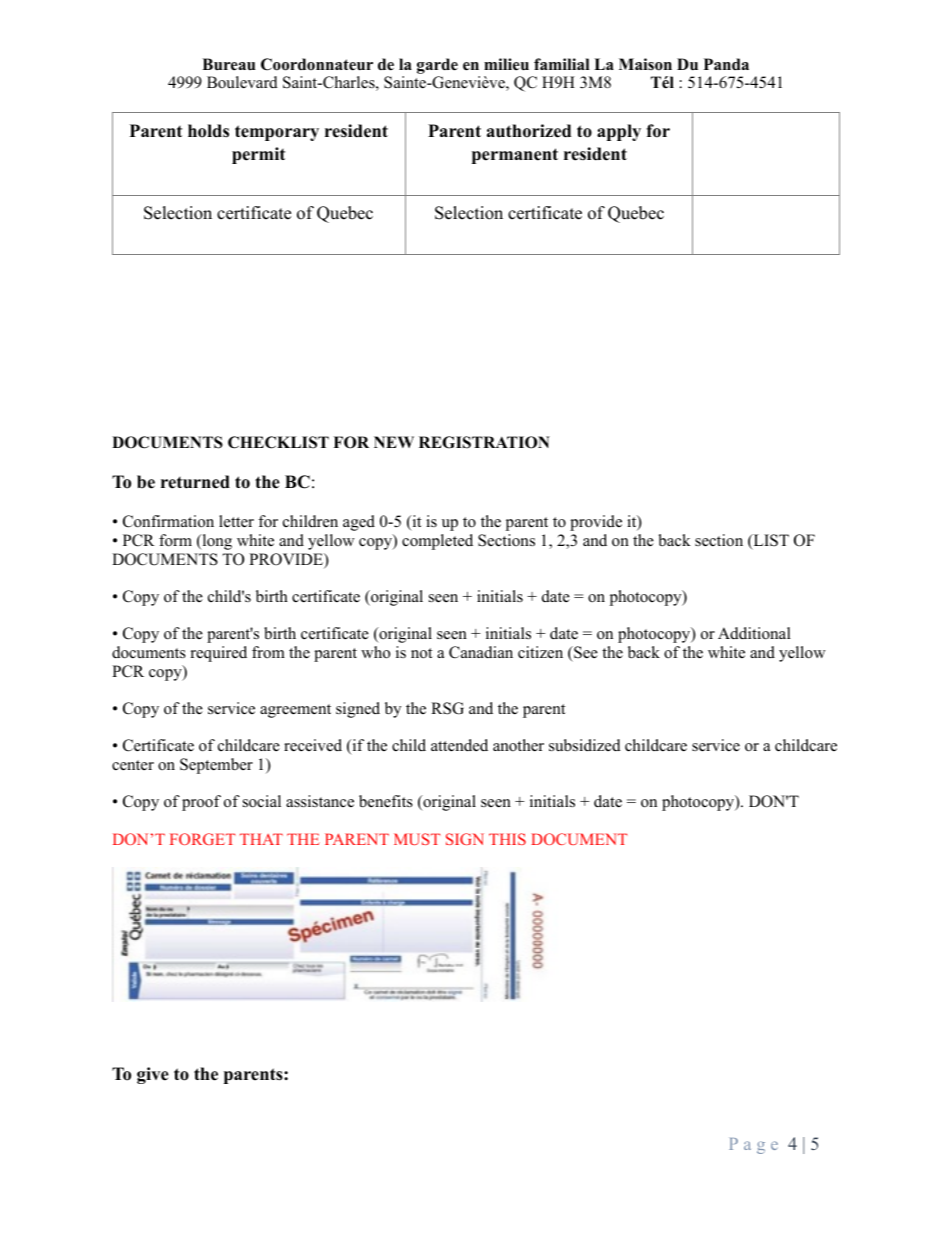 The image size is (952, 1233). What do you see at coordinates (437, 542) in the page?
I see `completed` at bounding box center [437, 542].
